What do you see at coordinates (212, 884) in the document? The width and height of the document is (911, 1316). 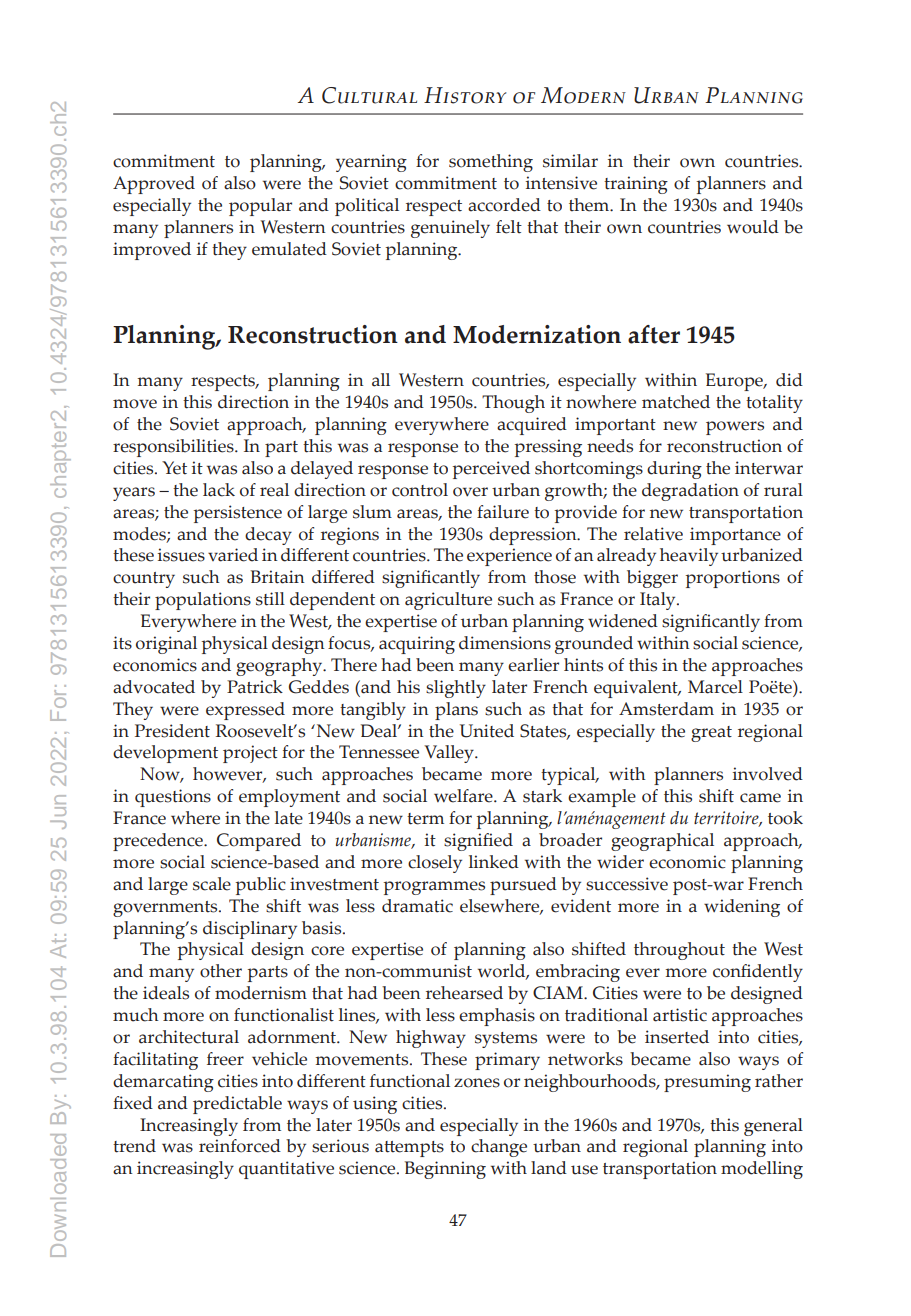 I see `scale` at bounding box center [212, 884].
